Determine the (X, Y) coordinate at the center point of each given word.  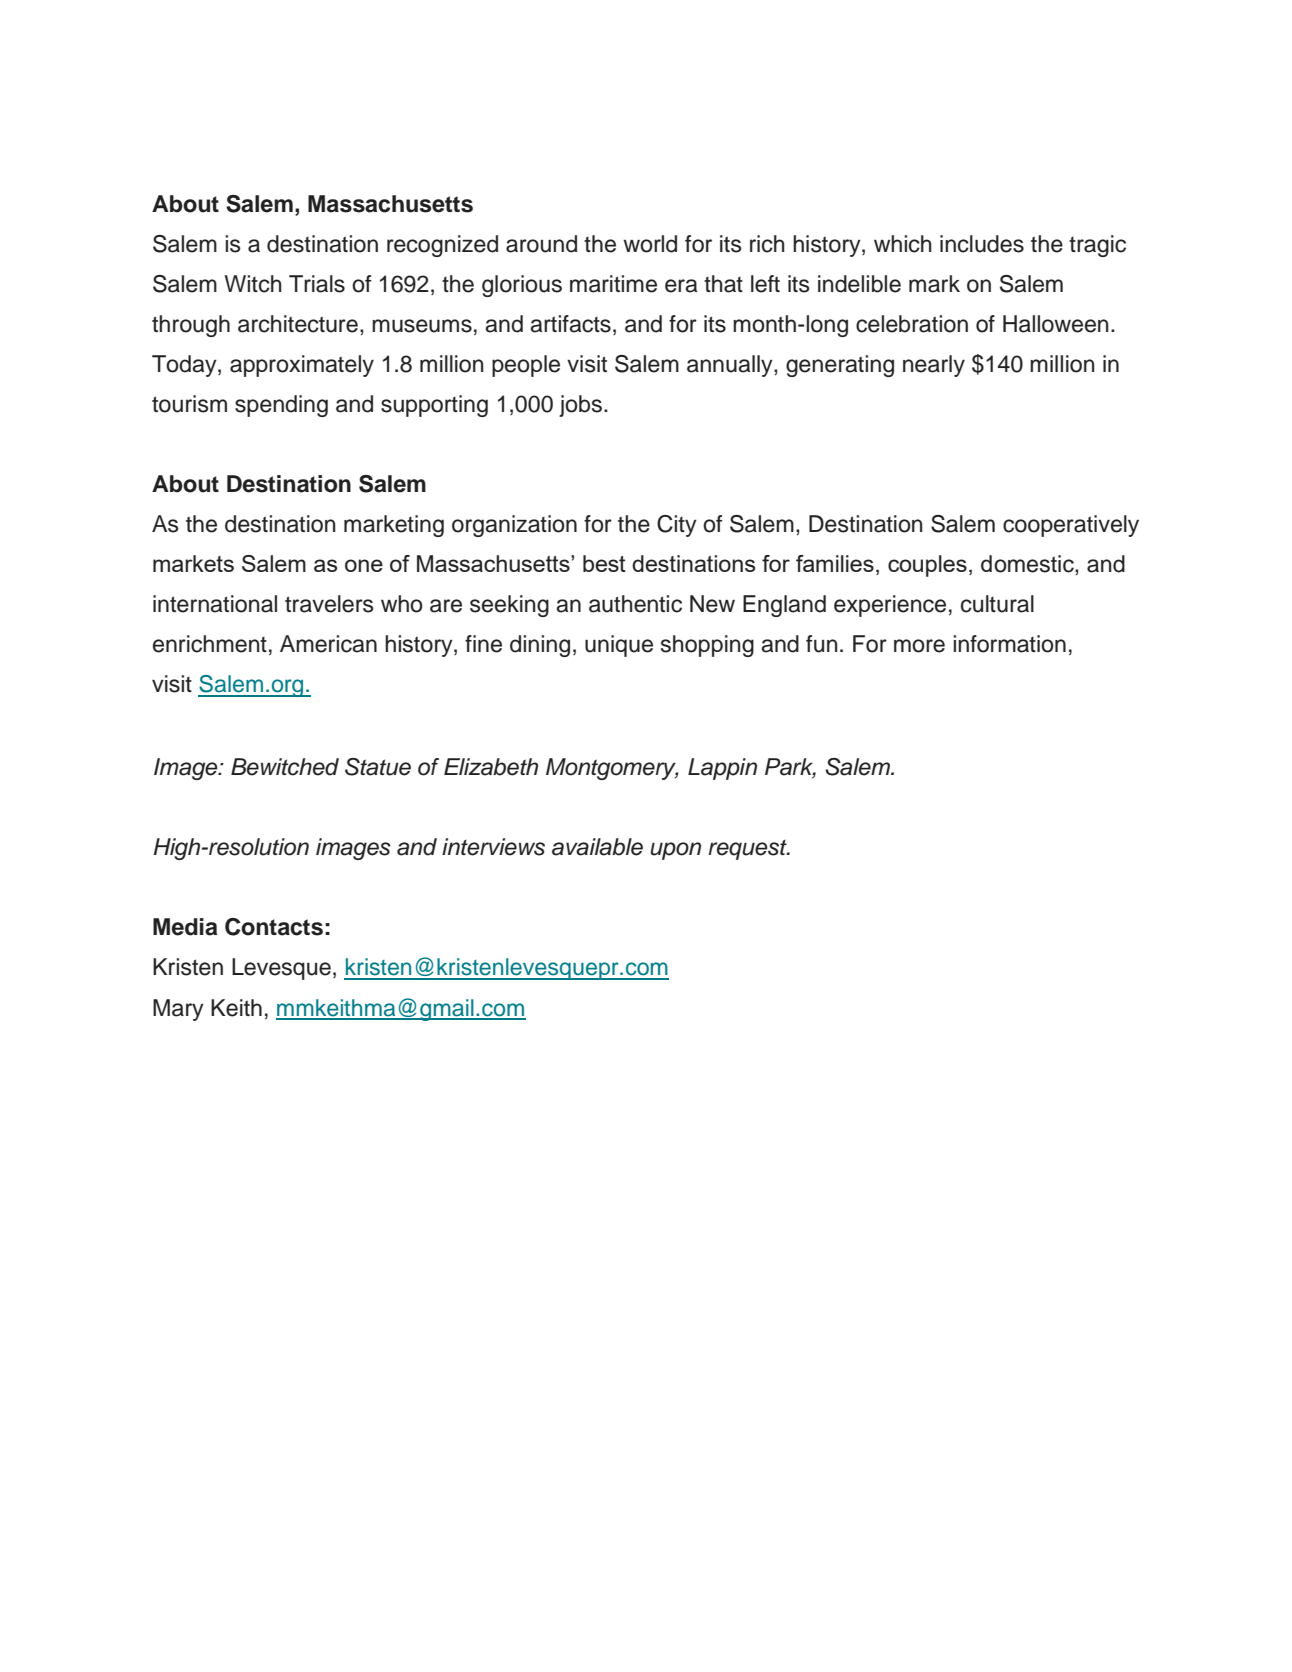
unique (619, 646)
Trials (317, 284)
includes (982, 244)
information (1009, 644)
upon (675, 851)
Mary (178, 1010)
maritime (613, 284)
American (328, 644)
